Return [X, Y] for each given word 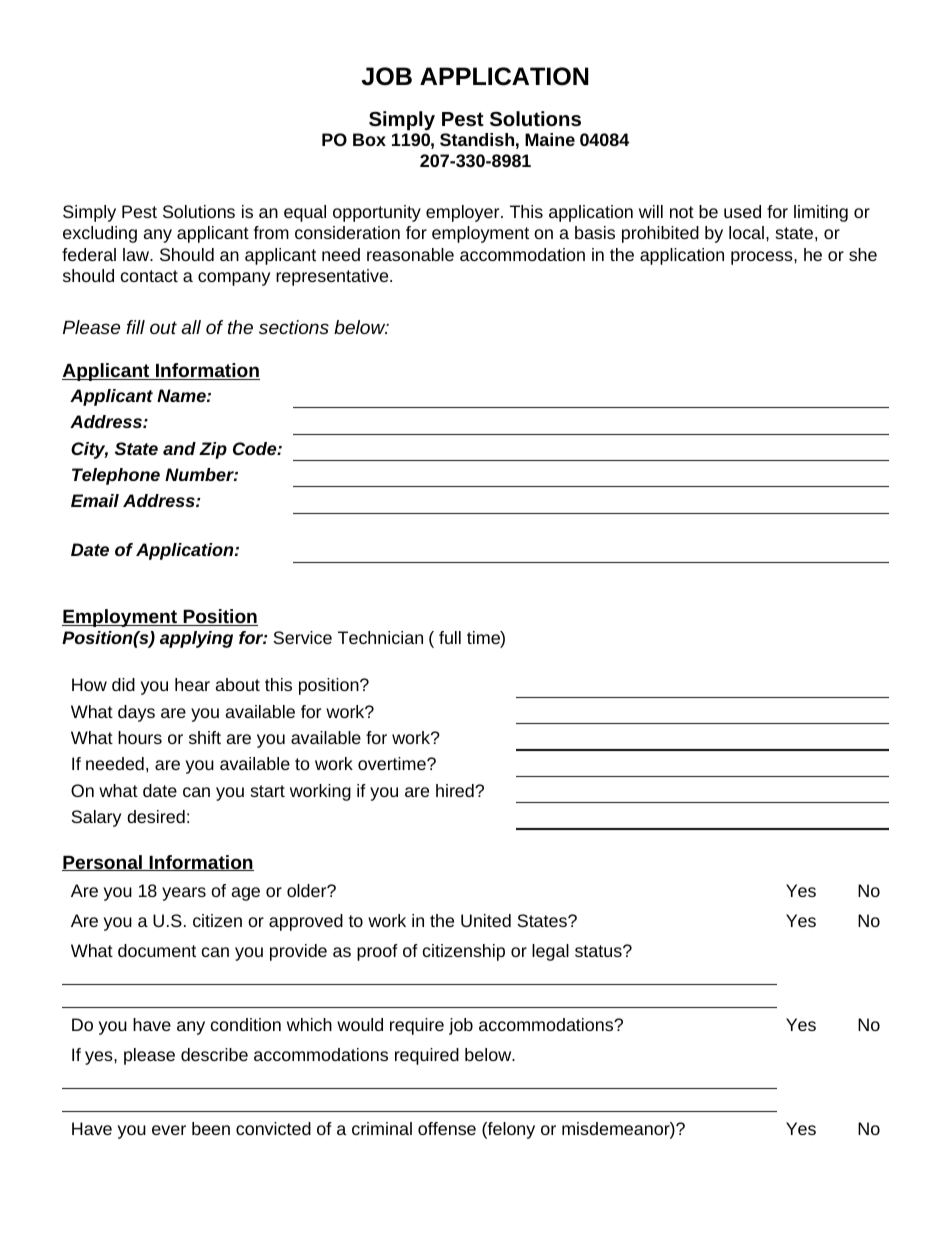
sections [294, 327]
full [450, 637]
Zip [213, 450]
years [184, 894]
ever [169, 1130]
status [599, 951]
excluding [100, 234]
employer [464, 213]
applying [196, 639]
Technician [380, 637]
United [486, 920]
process [763, 258]
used [742, 211]
